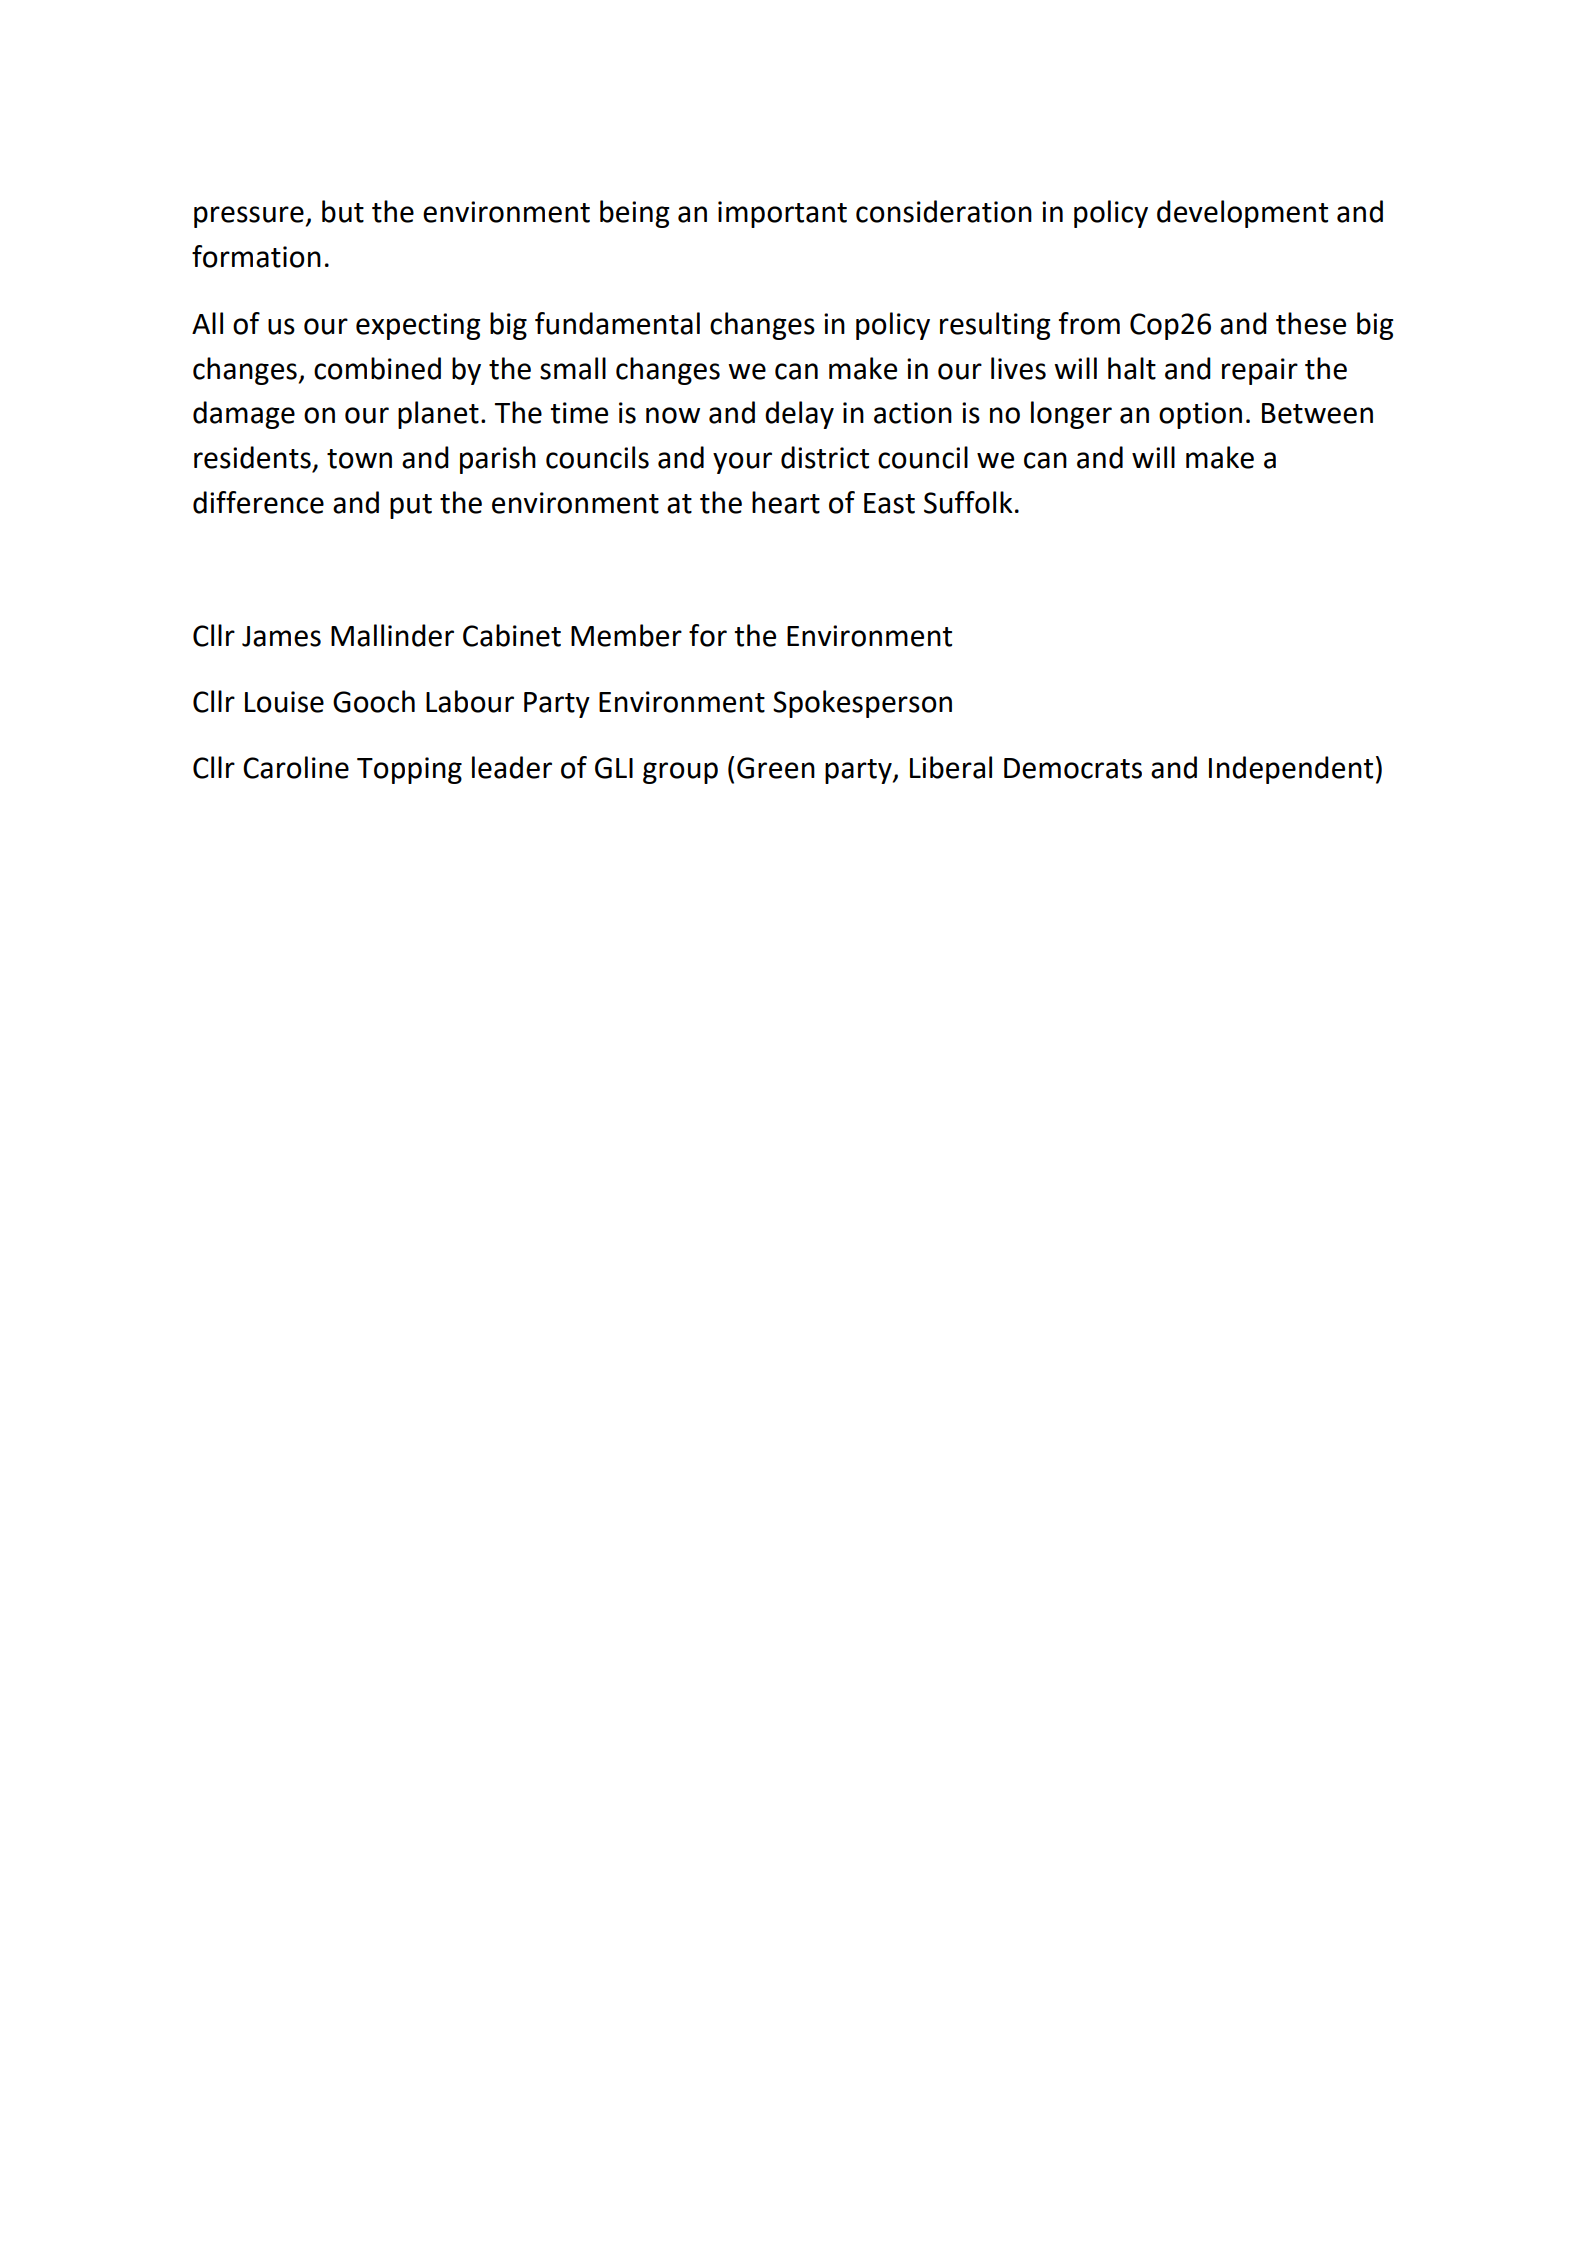 The width and height of the screenshot is (1588, 2246). What do you see at coordinates (1200, 415) in the screenshot?
I see `option` at bounding box center [1200, 415].
